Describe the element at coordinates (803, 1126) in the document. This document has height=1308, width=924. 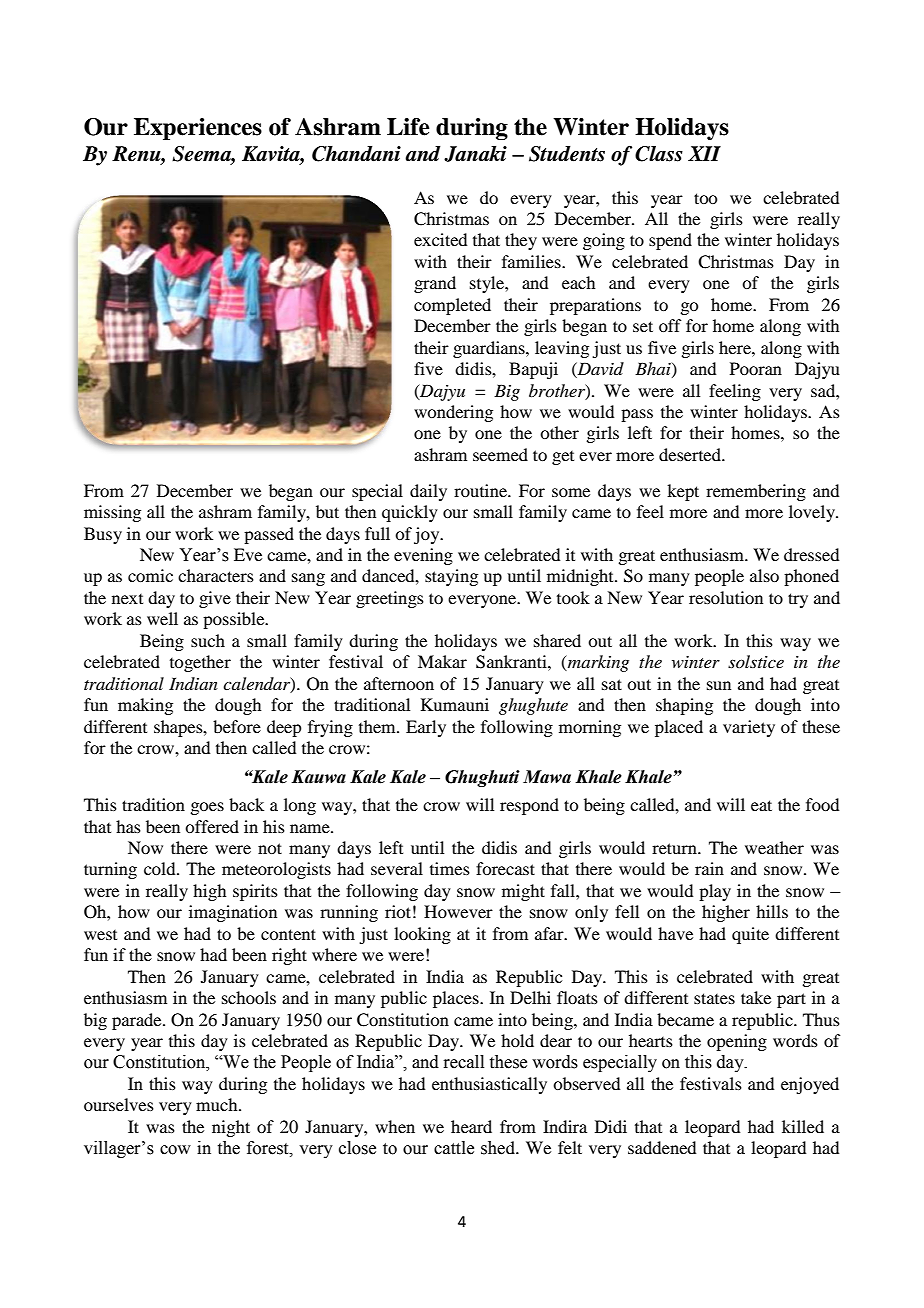
I see `killed` at that location.
